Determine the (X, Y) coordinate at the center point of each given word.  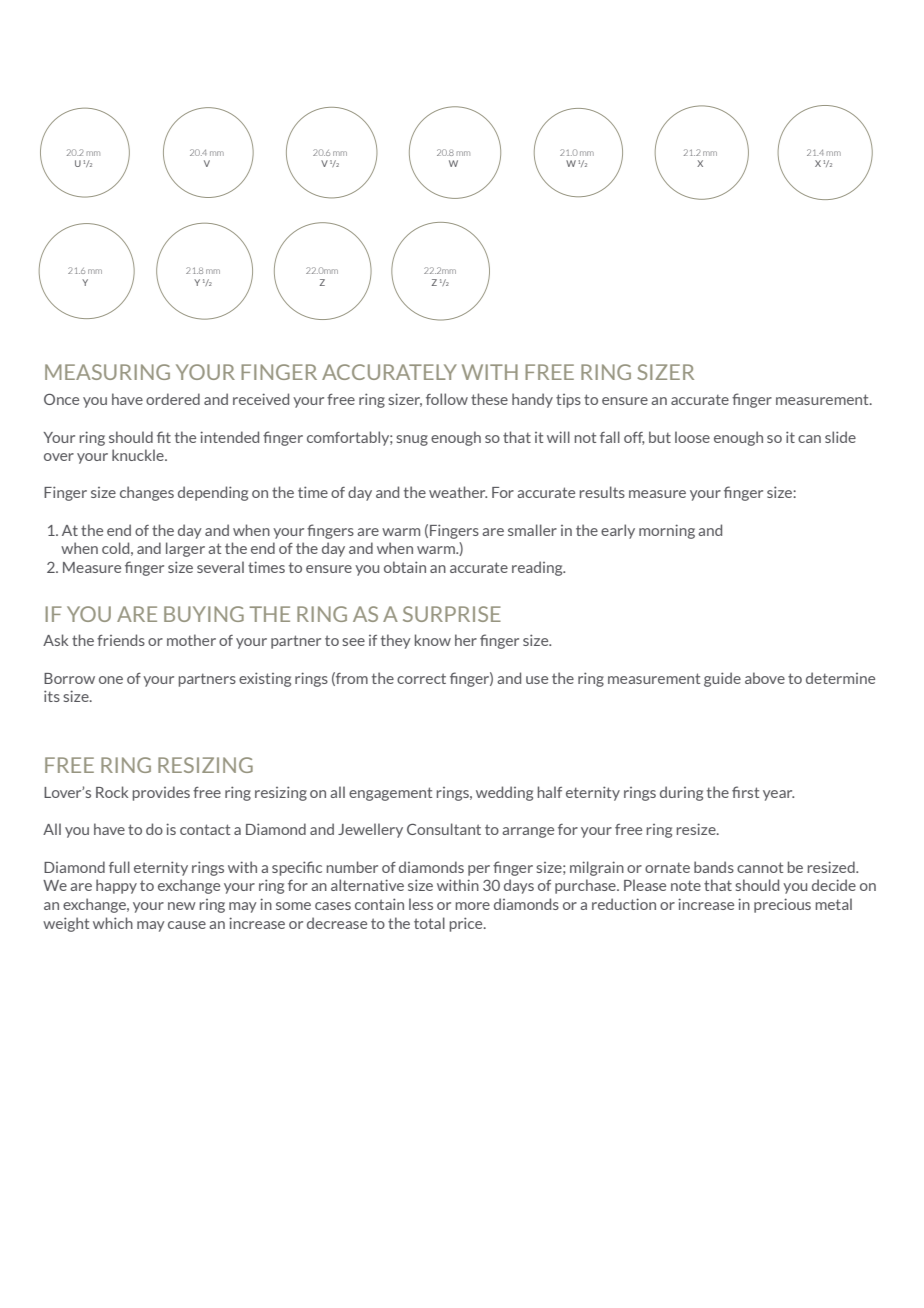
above (765, 678)
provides (161, 793)
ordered (173, 399)
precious (782, 905)
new (182, 906)
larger (185, 549)
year (778, 795)
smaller (532, 530)
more (473, 906)
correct (421, 678)
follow (447, 399)
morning (667, 531)
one (111, 680)
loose (692, 437)
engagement (390, 794)
